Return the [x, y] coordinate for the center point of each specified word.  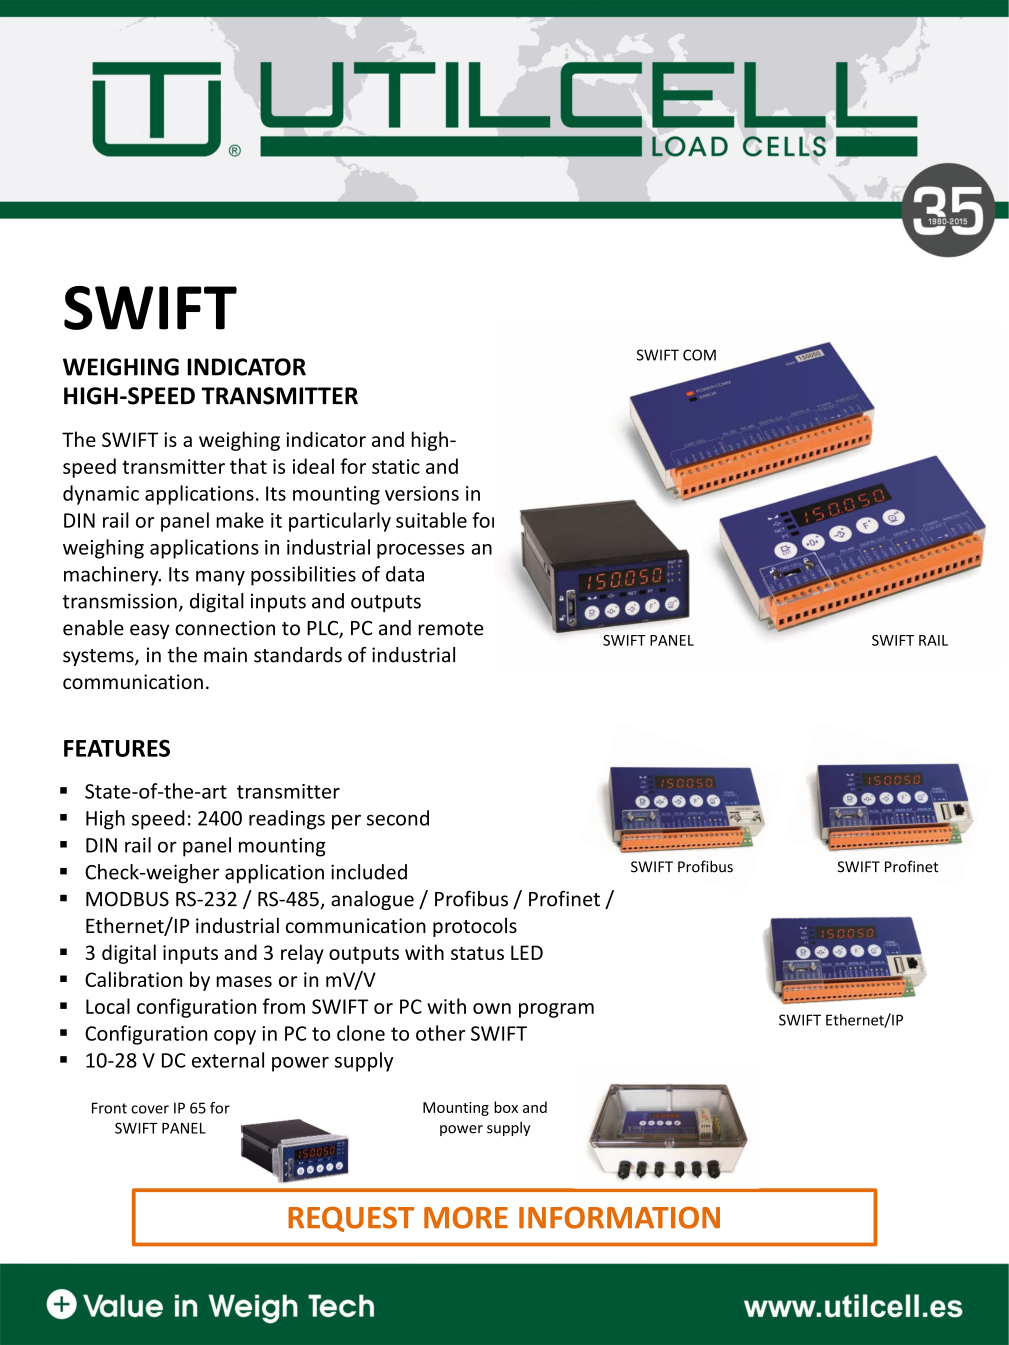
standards [298, 655]
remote [450, 629]
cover [150, 1109]
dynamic [101, 495]
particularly [340, 522]
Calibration [133, 979]
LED [527, 952]
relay [302, 954]
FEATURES [117, 748]
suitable [431, 520]
